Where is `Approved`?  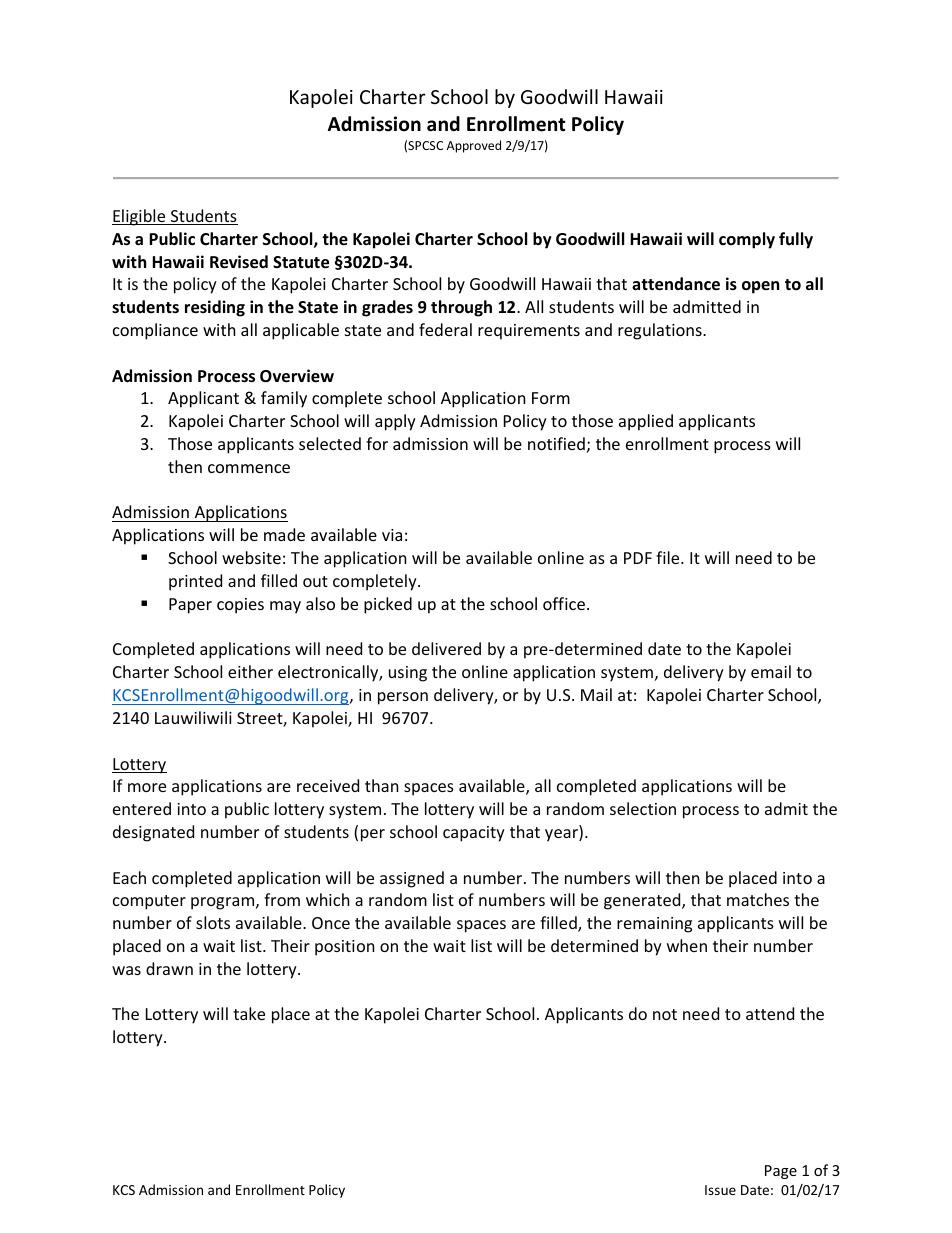
Approved is located at coordinates (474, 146).
